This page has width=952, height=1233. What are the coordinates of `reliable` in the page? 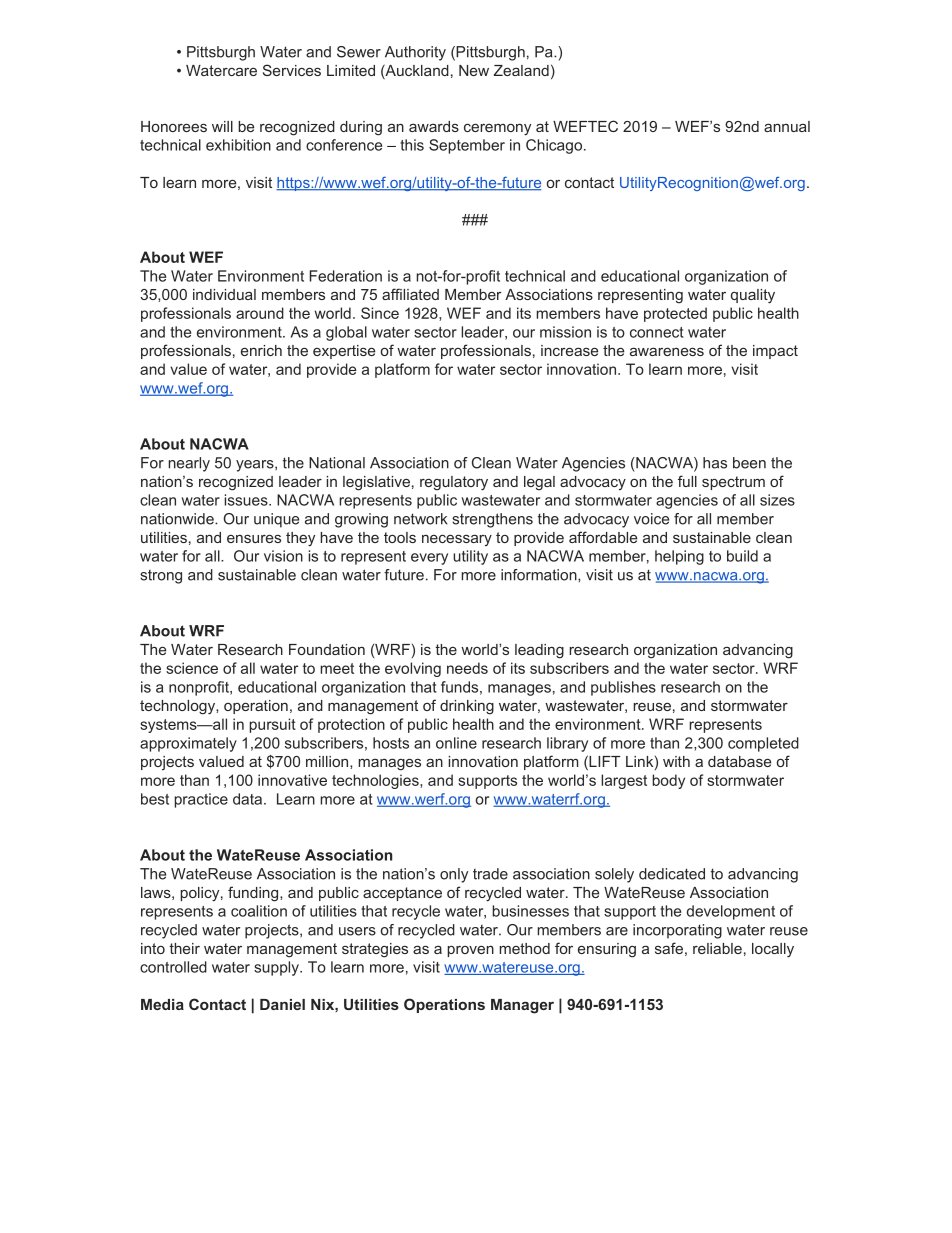 It's located at (717, 948).
